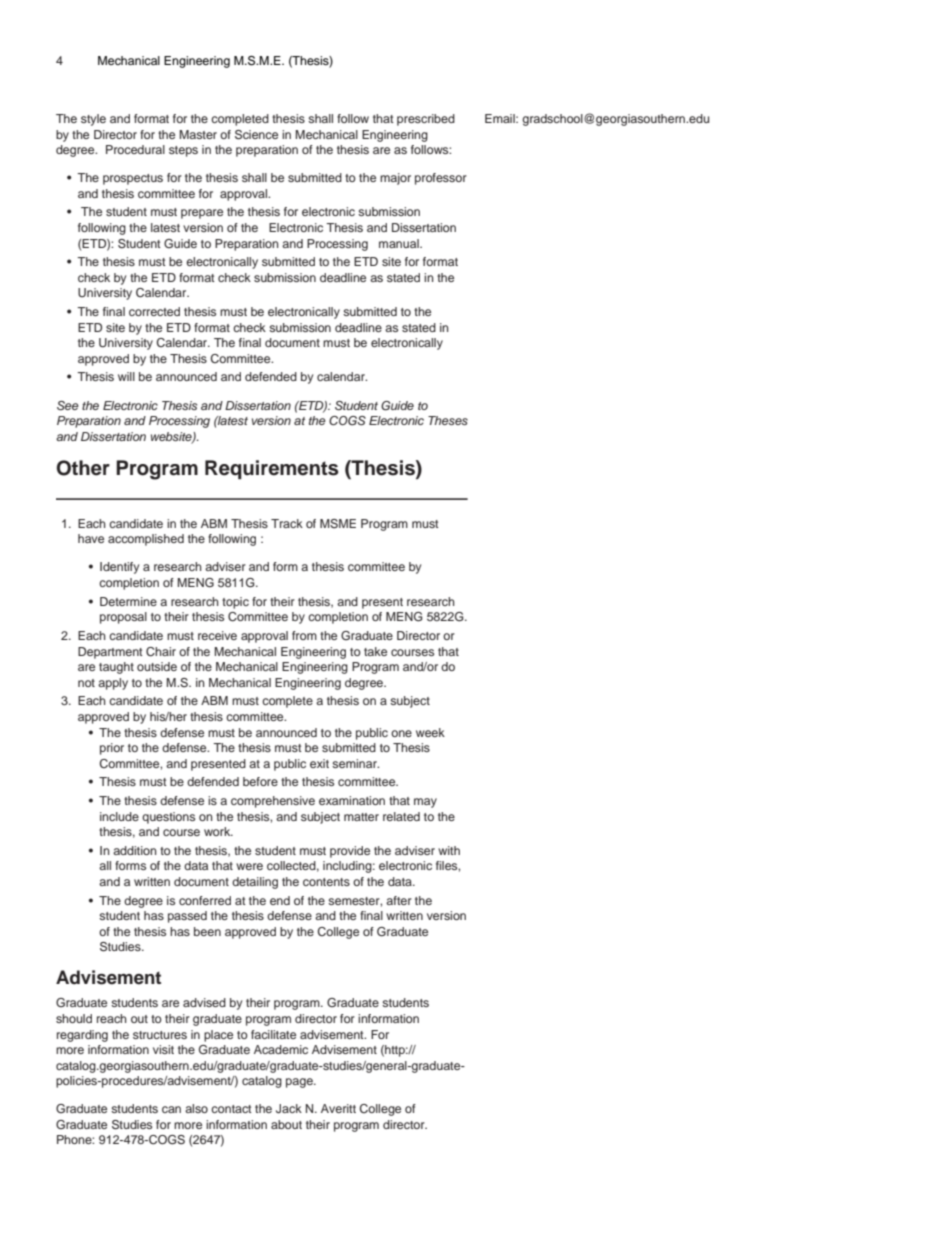  Describe the element at coordinates (395, 179) in the screenshot. I see `major` at that location.
